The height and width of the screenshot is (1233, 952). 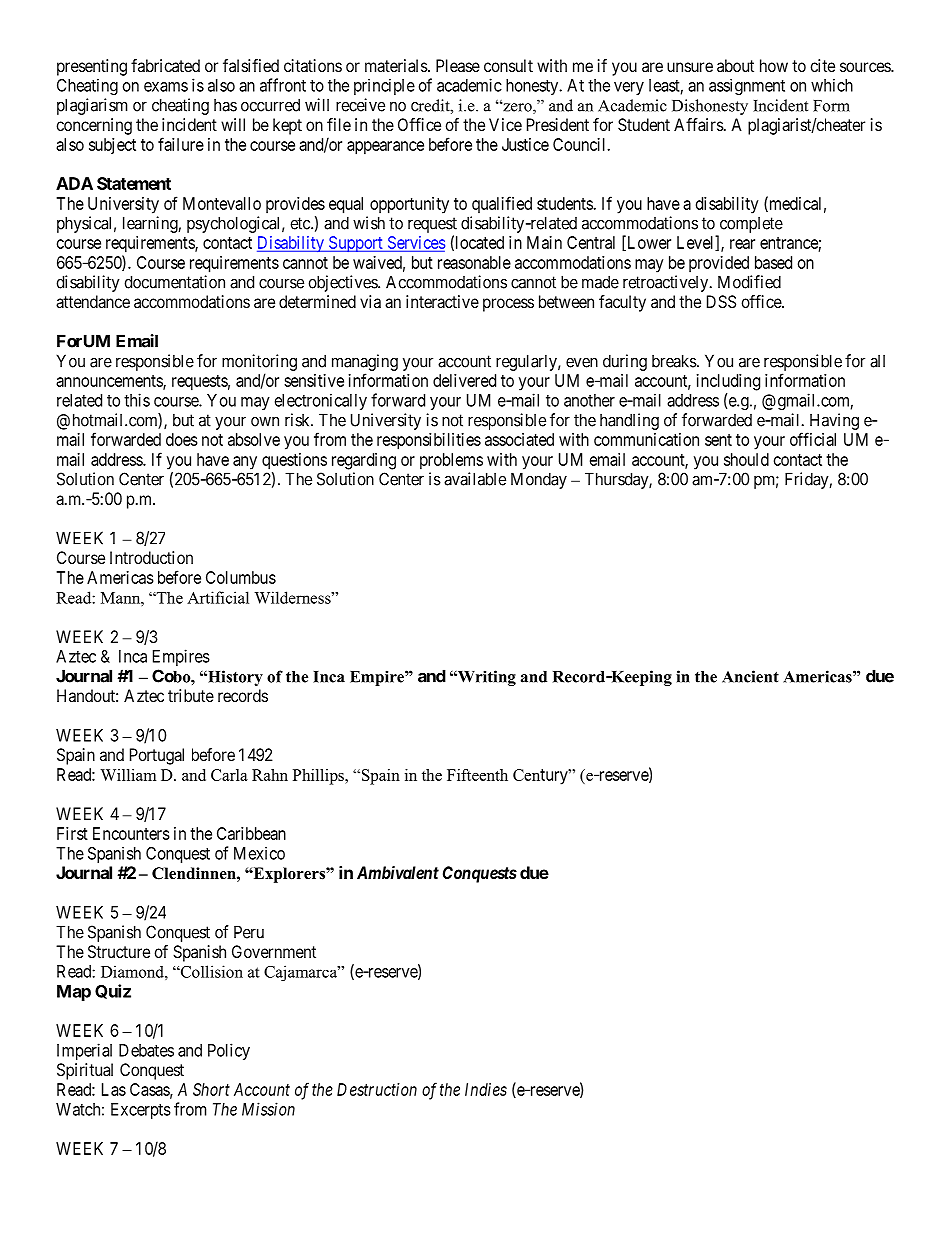 I want to click on Introduction, so click(x=151, y=557).
